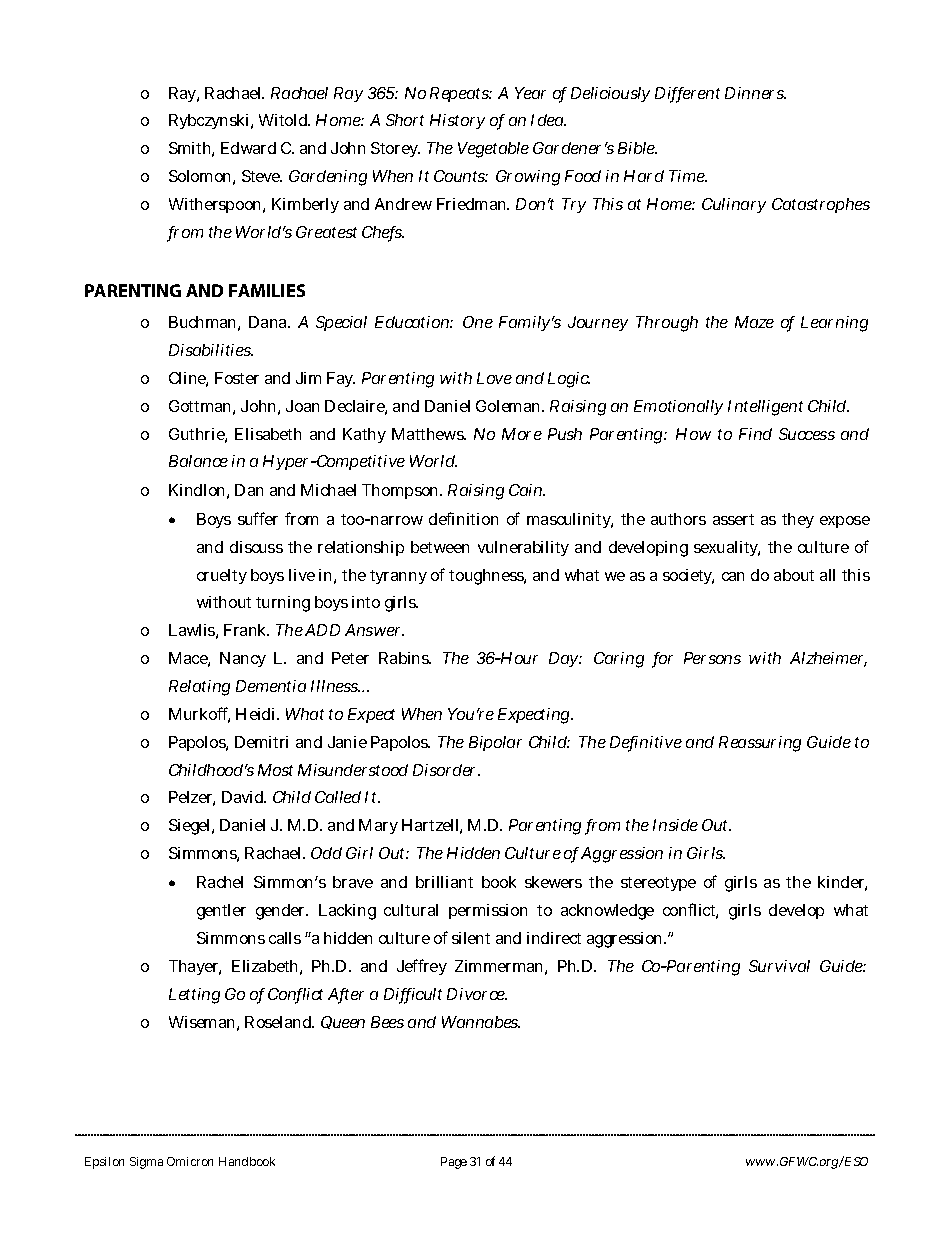 The width and height of the screenshot is (952, 1233). I want to click on Reassuring, so click(760, 744).
